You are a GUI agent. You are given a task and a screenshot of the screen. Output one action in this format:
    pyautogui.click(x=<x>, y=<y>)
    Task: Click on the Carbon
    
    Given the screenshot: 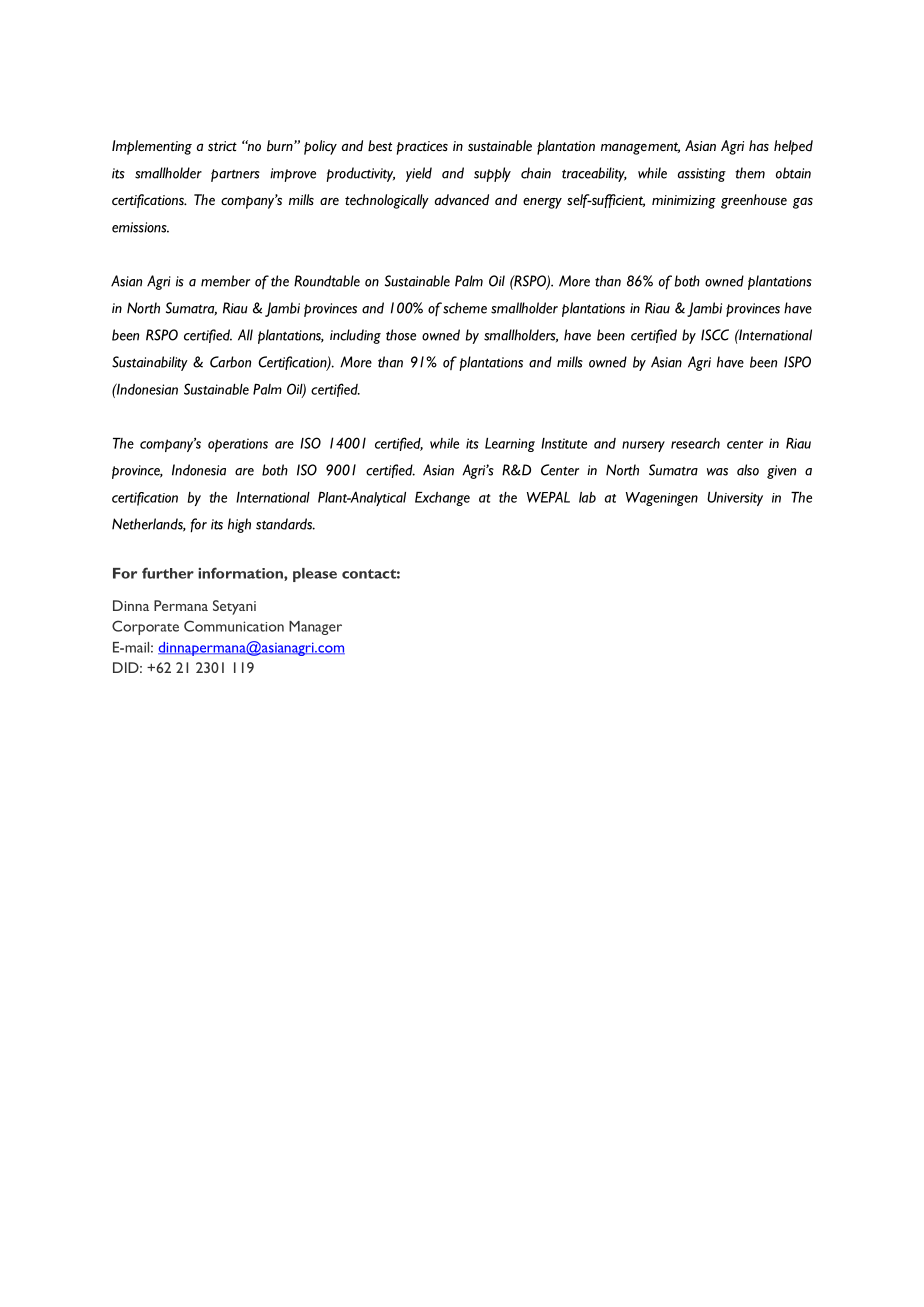 What is the action you would take?
    pyautogui.click(x=230, y=362)
